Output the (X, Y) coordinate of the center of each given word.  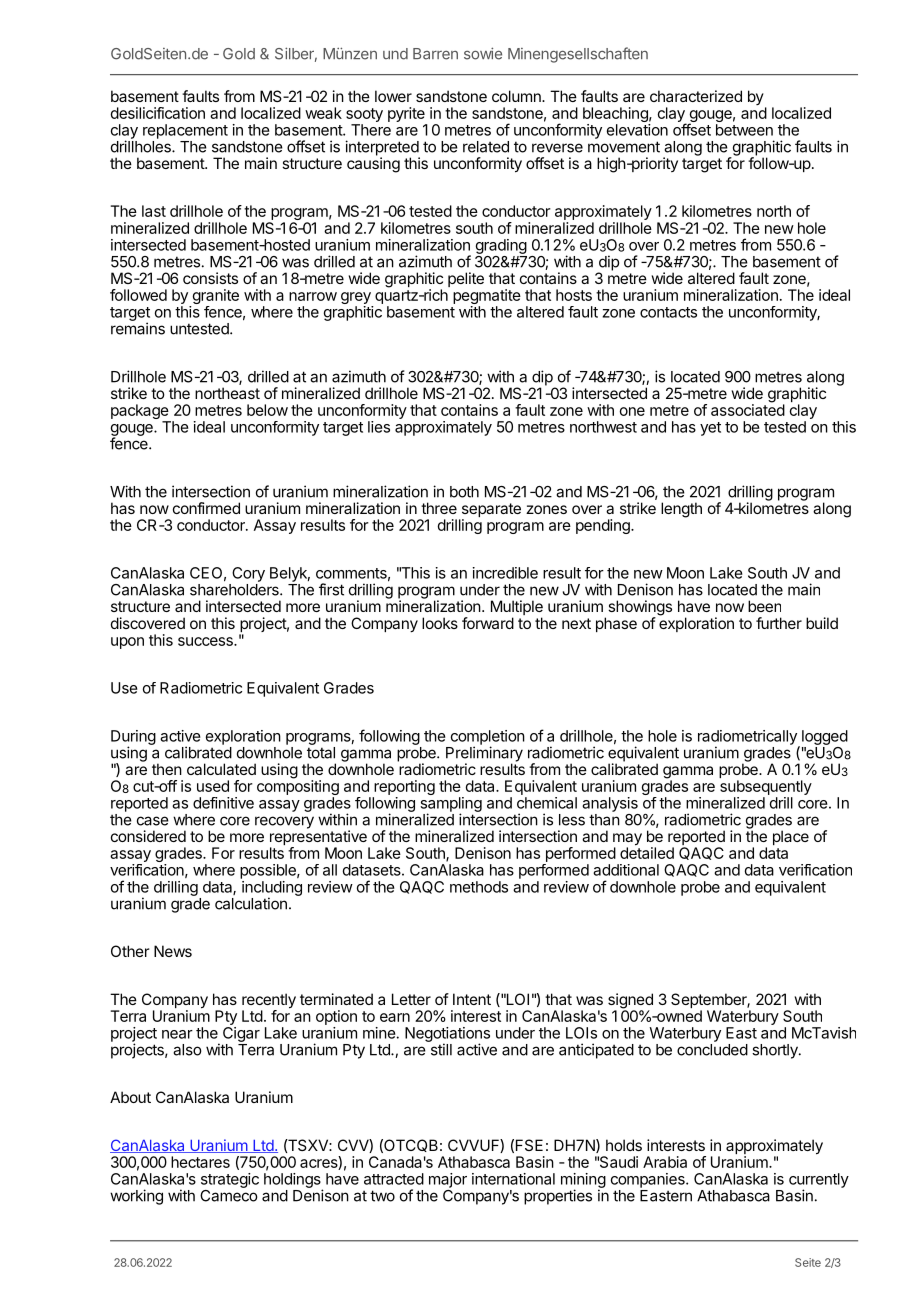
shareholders (235, 590)
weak (323, 113)
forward (488, 623)
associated (748, 409)
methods (479, 887)
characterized (696, 96)
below (267, 410)
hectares (200, 1162)
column (517, 96)
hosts (574, 295)
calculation (251, 903)
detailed (647, 852)
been (764, 606)
